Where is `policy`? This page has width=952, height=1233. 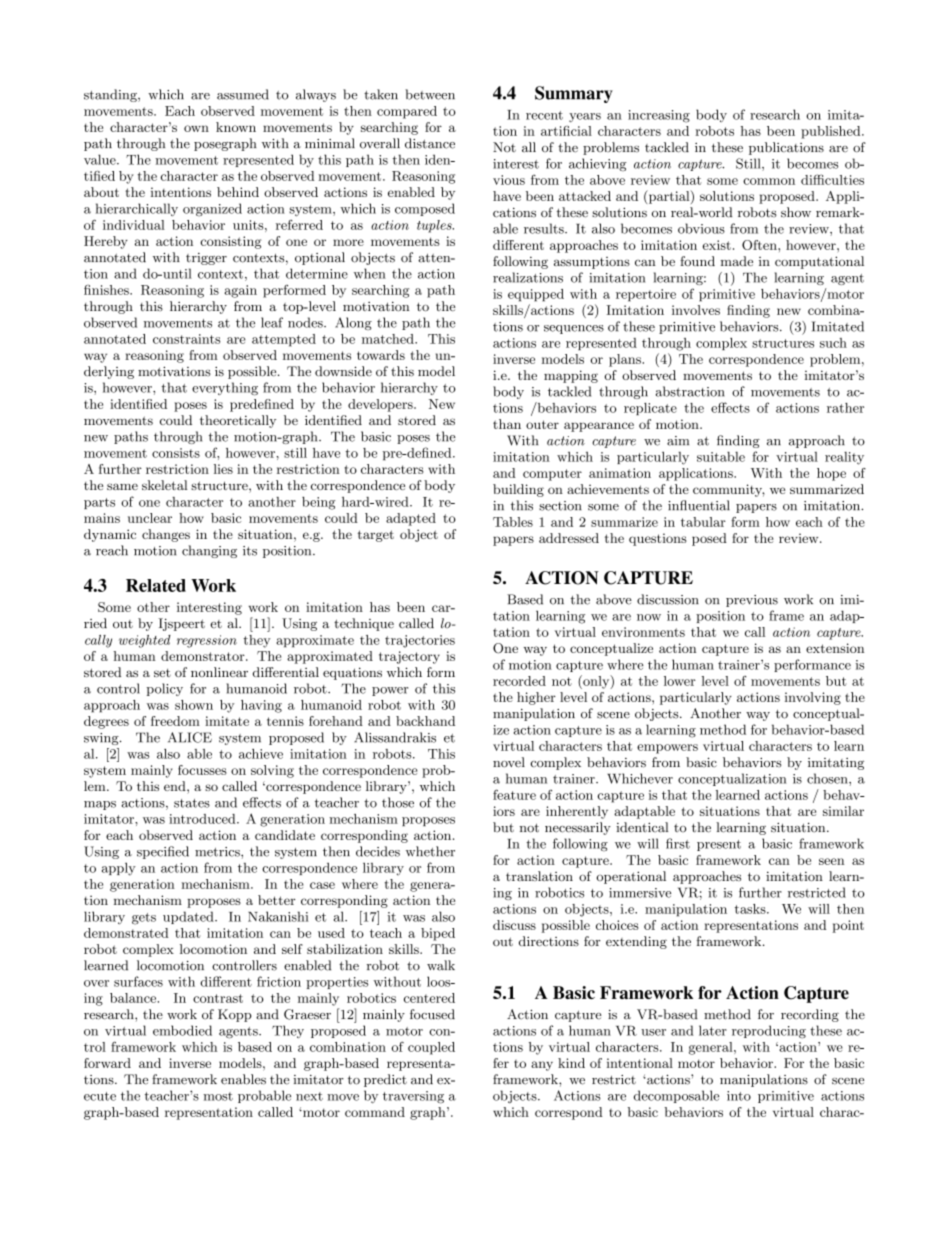 policy is located at coordinates (165, 689).
